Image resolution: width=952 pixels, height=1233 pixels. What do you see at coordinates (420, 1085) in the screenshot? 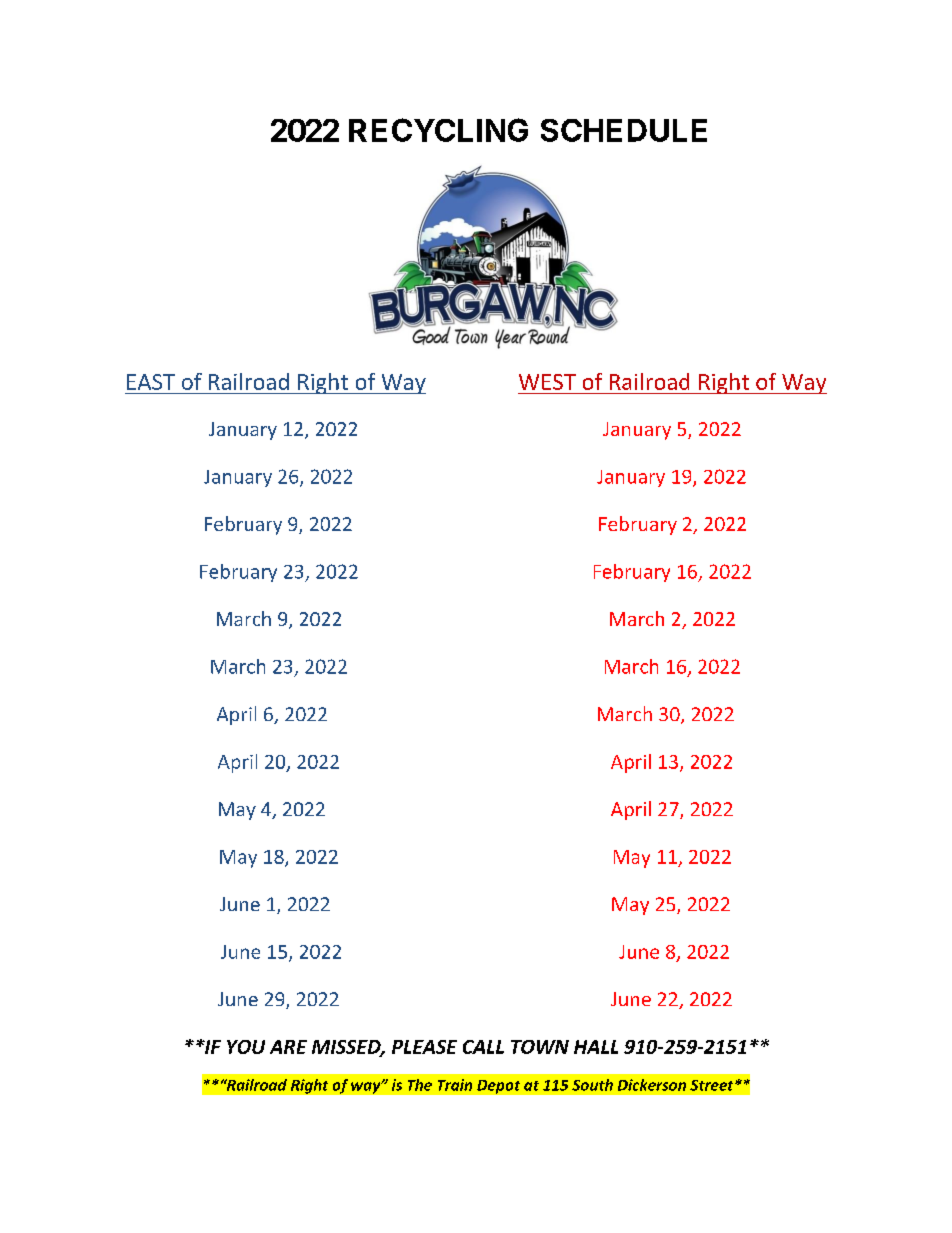
I see `The` at bounding box center [420, 1085].
